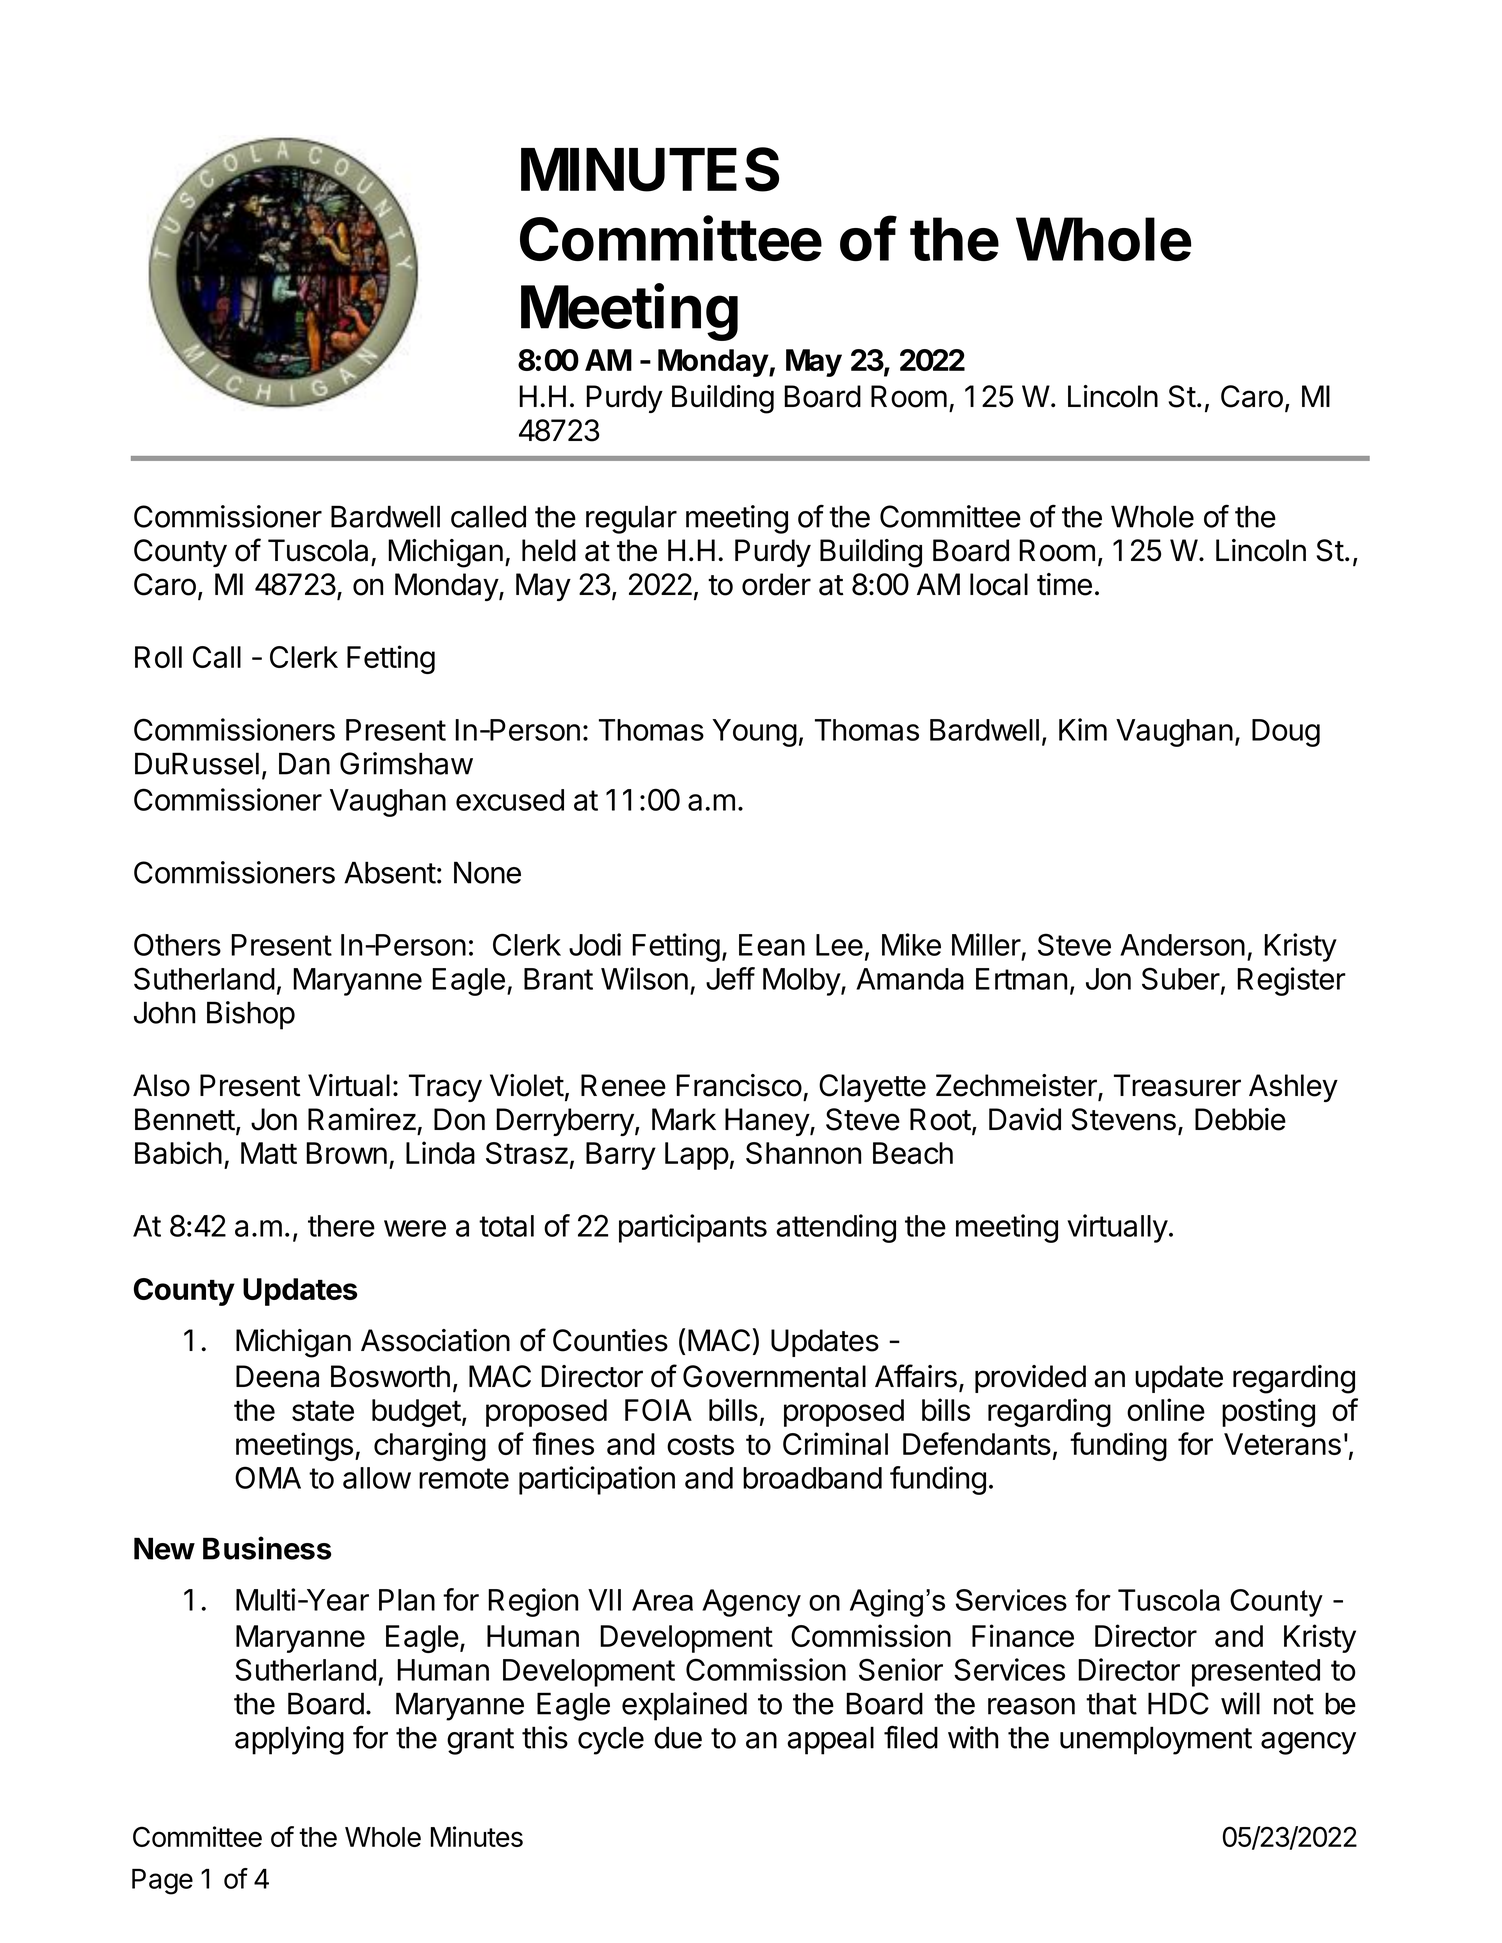 This page has height=1943, width=1502. I want to click on Francisco, so click(739, 1085).
